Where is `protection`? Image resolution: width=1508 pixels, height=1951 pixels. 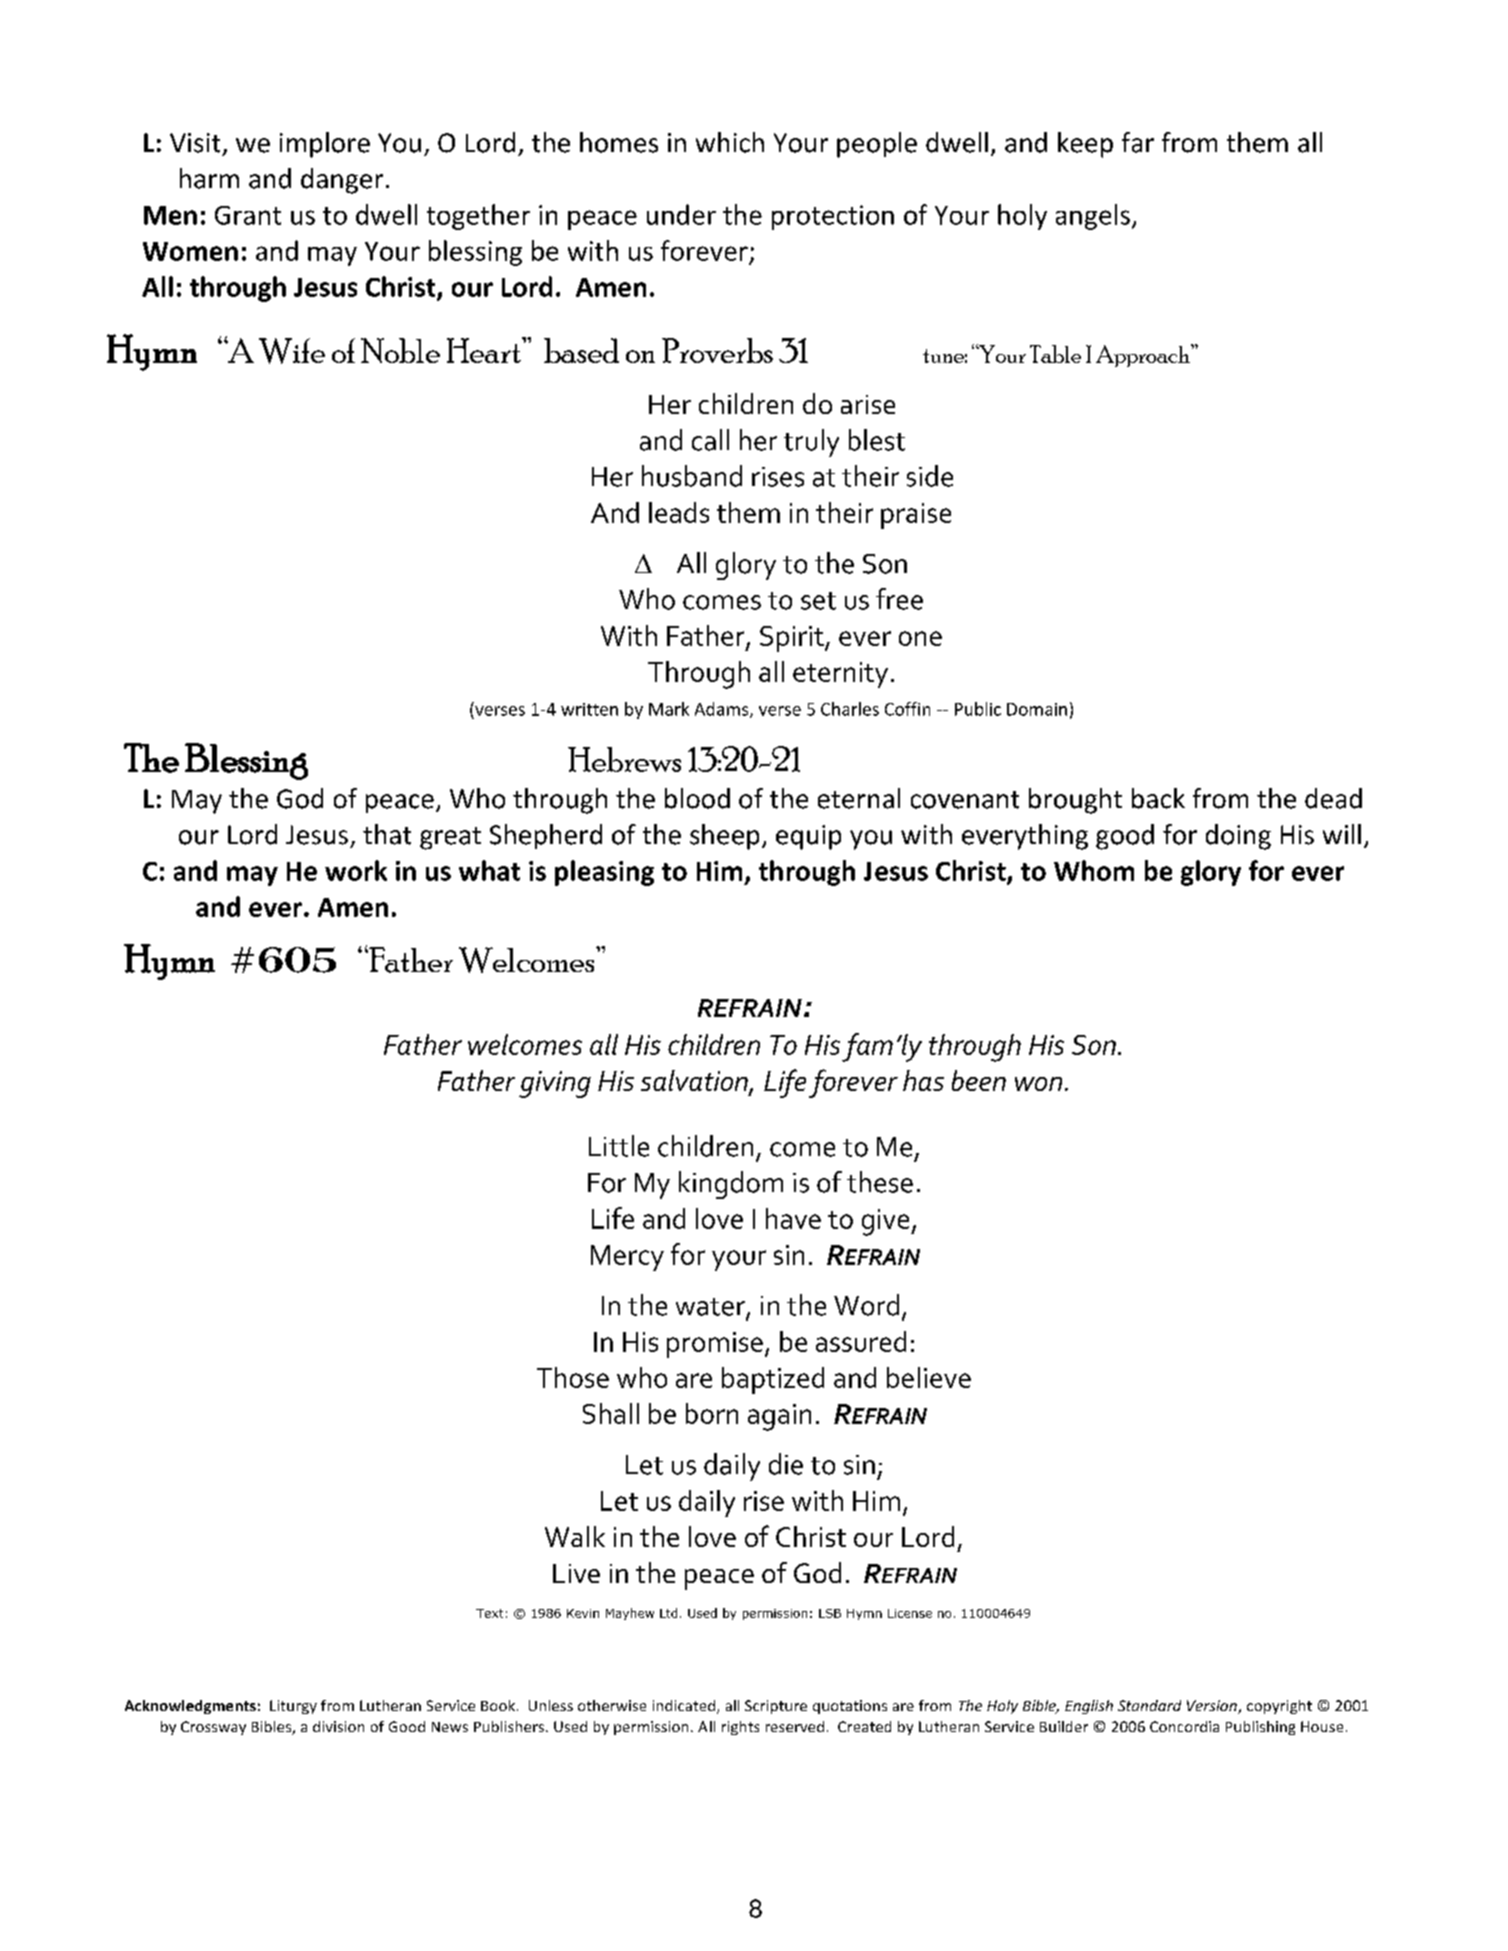
protection is located at coordinates (833, 217).
